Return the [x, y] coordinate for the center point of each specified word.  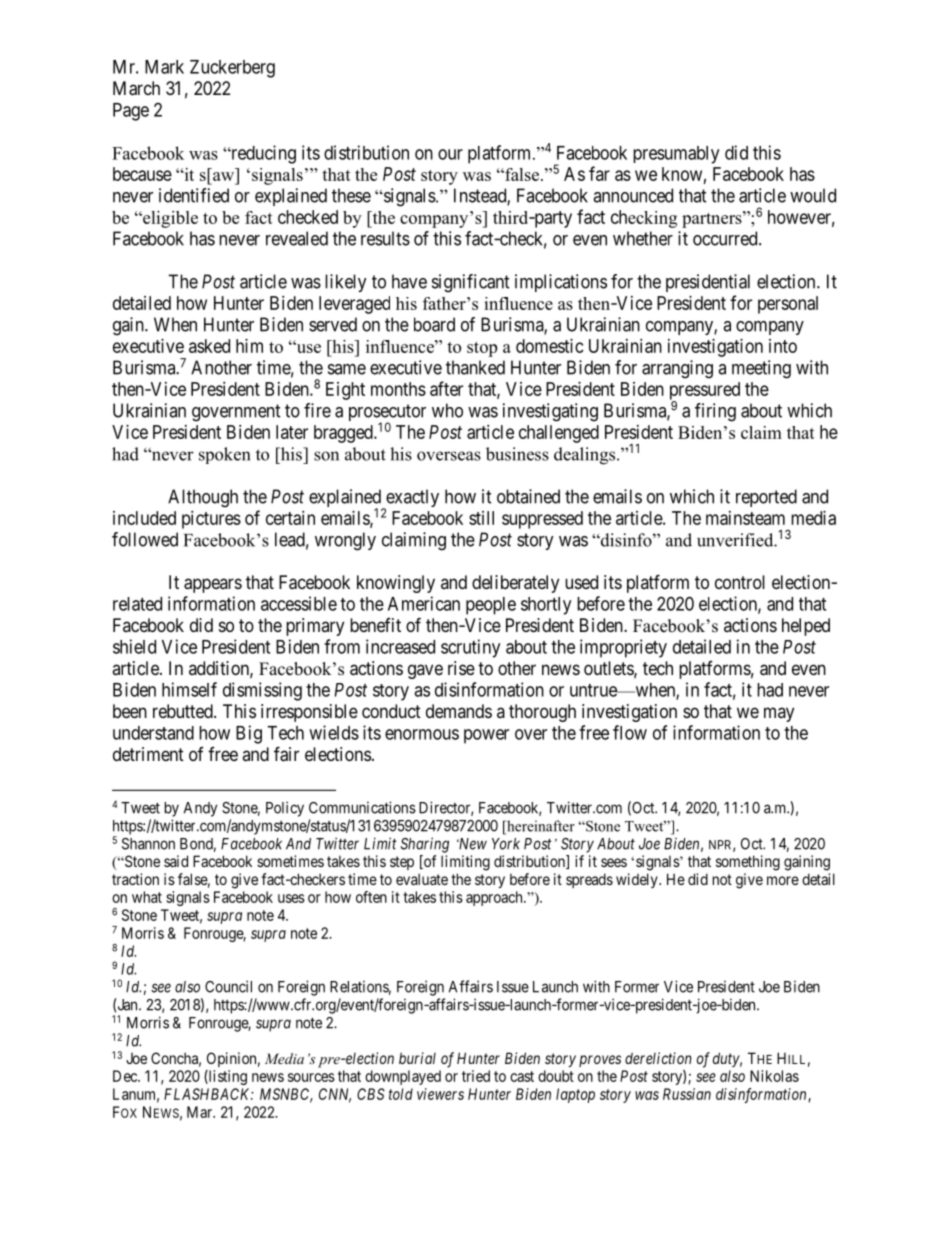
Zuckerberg [232, 69]
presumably [676, 155]
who [447, 410]
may [779, 714]
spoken [224, 455]
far [599, 173]
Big [249, 734]
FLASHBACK [209, 1094]
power [486, 736]
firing [715, 412]
